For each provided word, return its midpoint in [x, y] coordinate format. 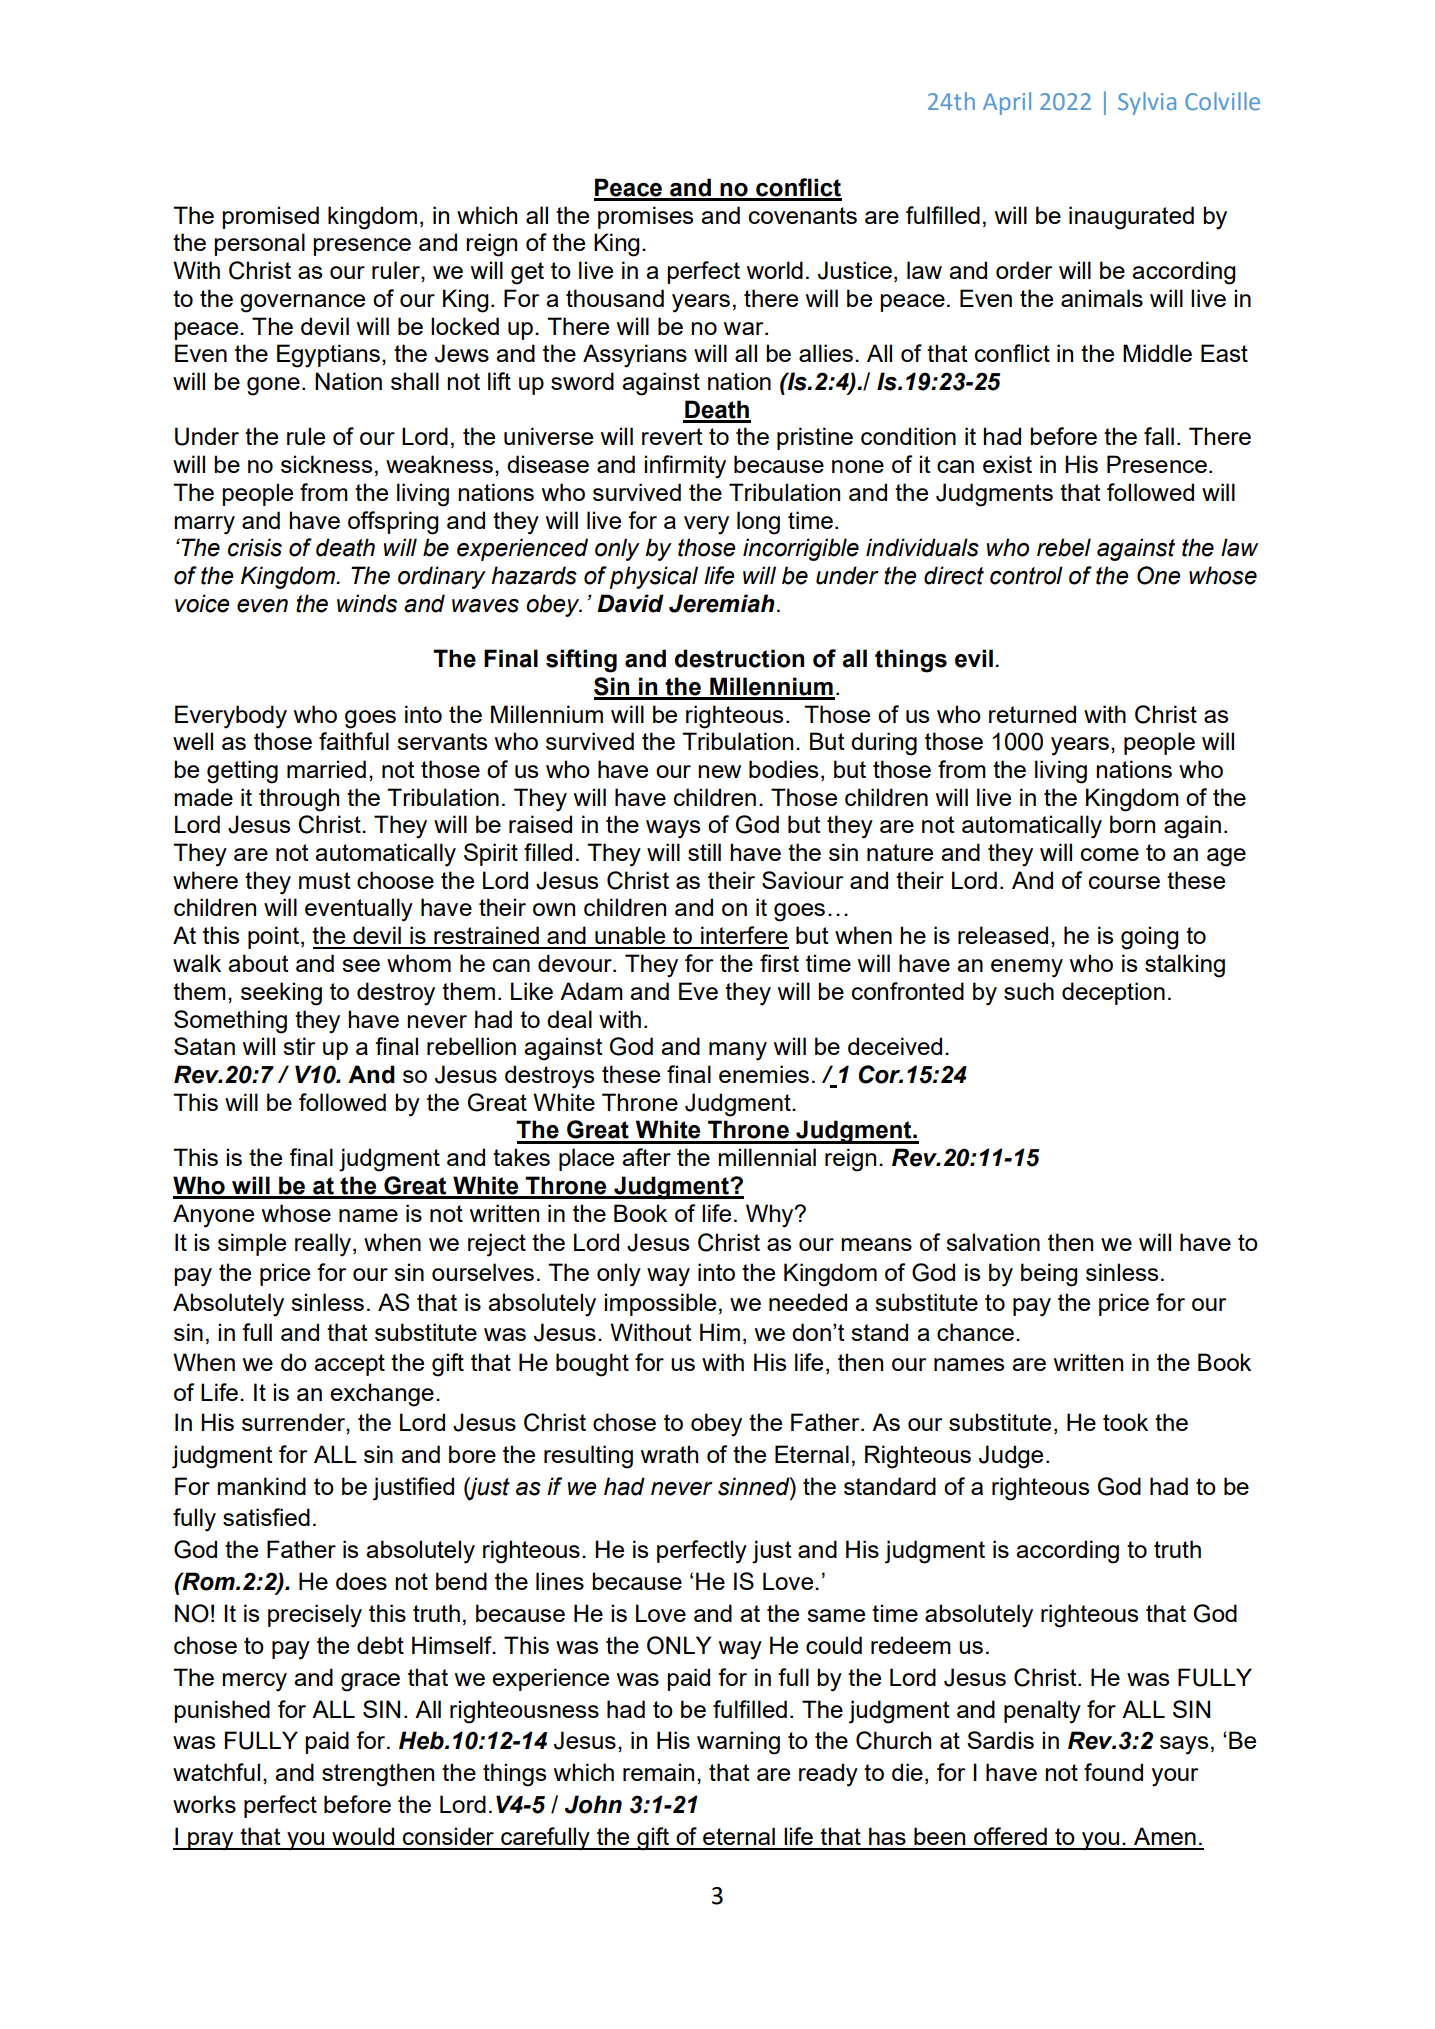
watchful [216, 1772]
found [1113, 1772]
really [324, 1245]
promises [645, 217]
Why [771, 1216]
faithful [354, 741]
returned [1032, 714]
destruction [739, 658]
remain [658, 1772]
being [1049, 1275]
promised [270, 217]
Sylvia [1147, 103]
